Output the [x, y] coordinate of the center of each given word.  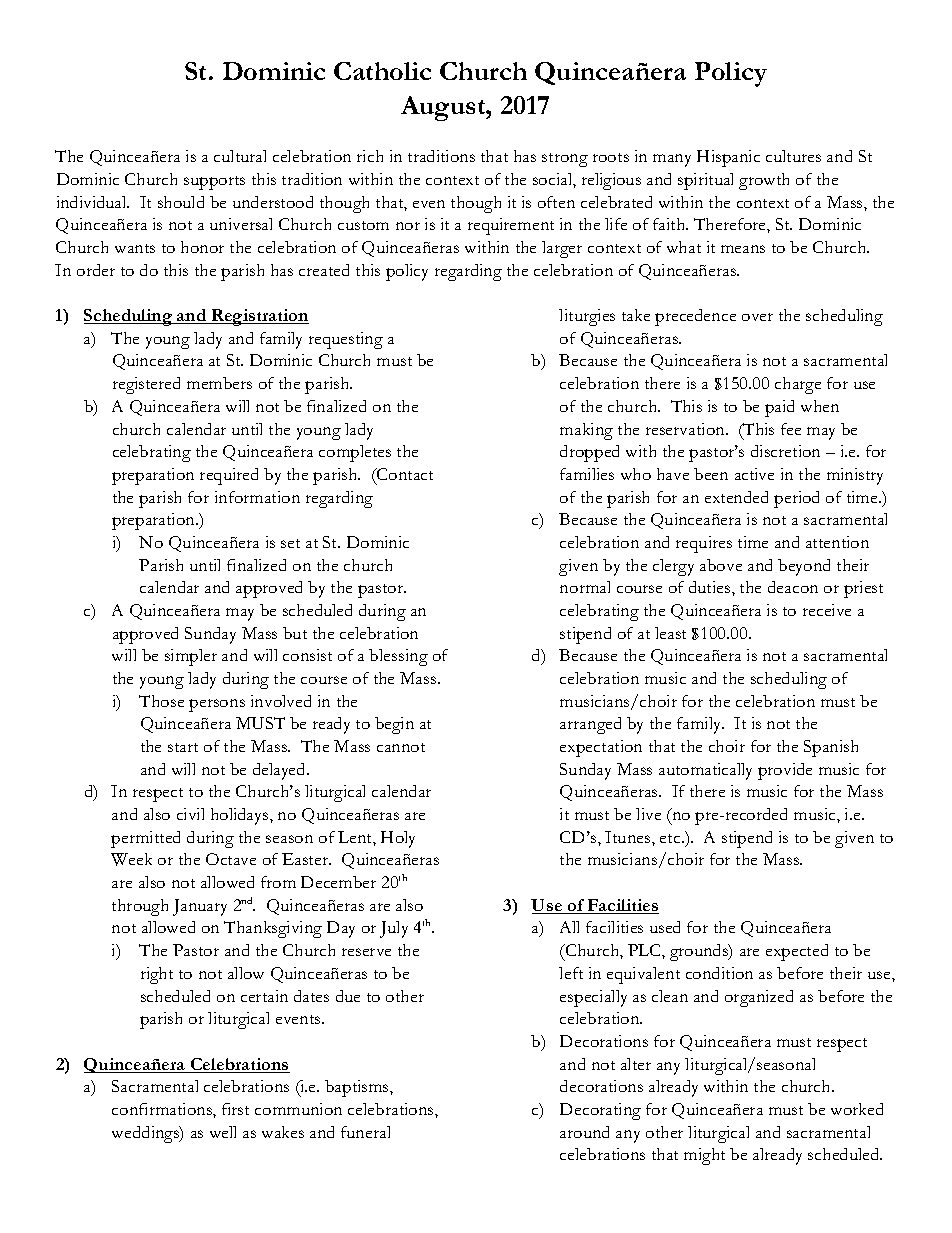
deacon [793, 587]
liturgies [587, 317]
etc [671, 838]
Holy [398, 839]
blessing [398, 657]
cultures [793, 156]
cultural [240, 156]
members [219, 383]
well [223, 1132]
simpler [191, 657]
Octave [231, 859]
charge [798, 385]
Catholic [382, 71]
